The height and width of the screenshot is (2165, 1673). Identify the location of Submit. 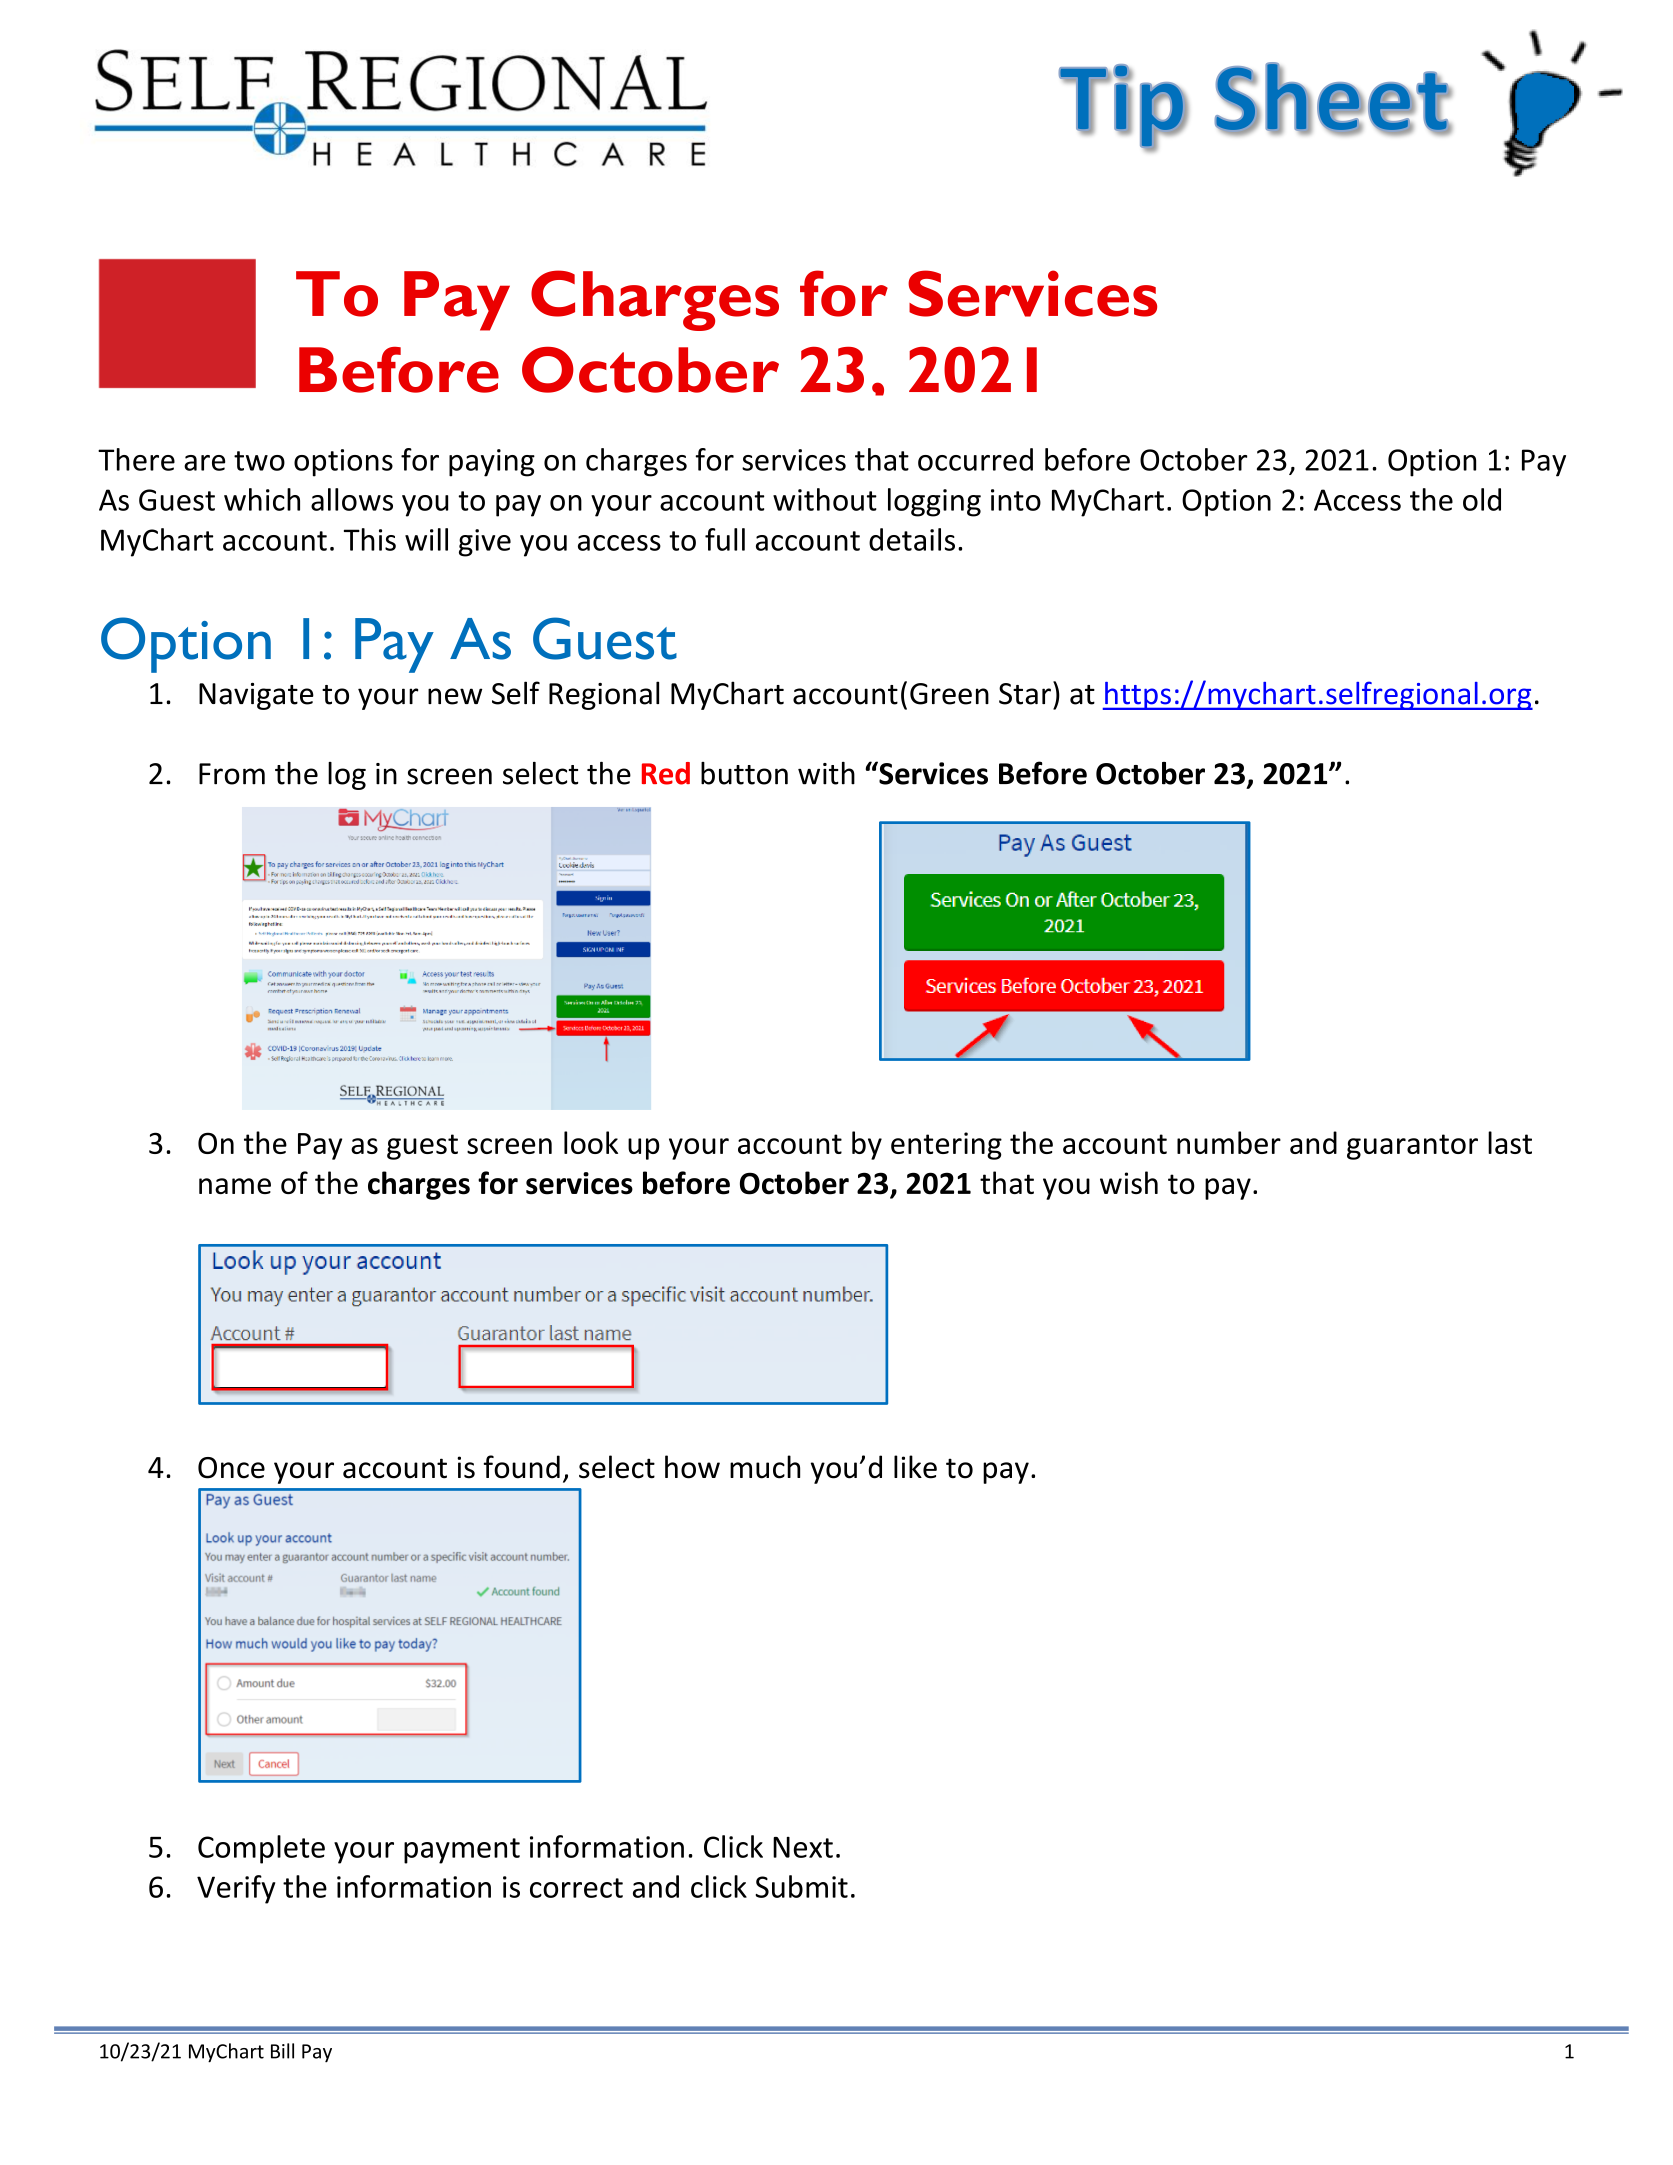
(801, 1886).
